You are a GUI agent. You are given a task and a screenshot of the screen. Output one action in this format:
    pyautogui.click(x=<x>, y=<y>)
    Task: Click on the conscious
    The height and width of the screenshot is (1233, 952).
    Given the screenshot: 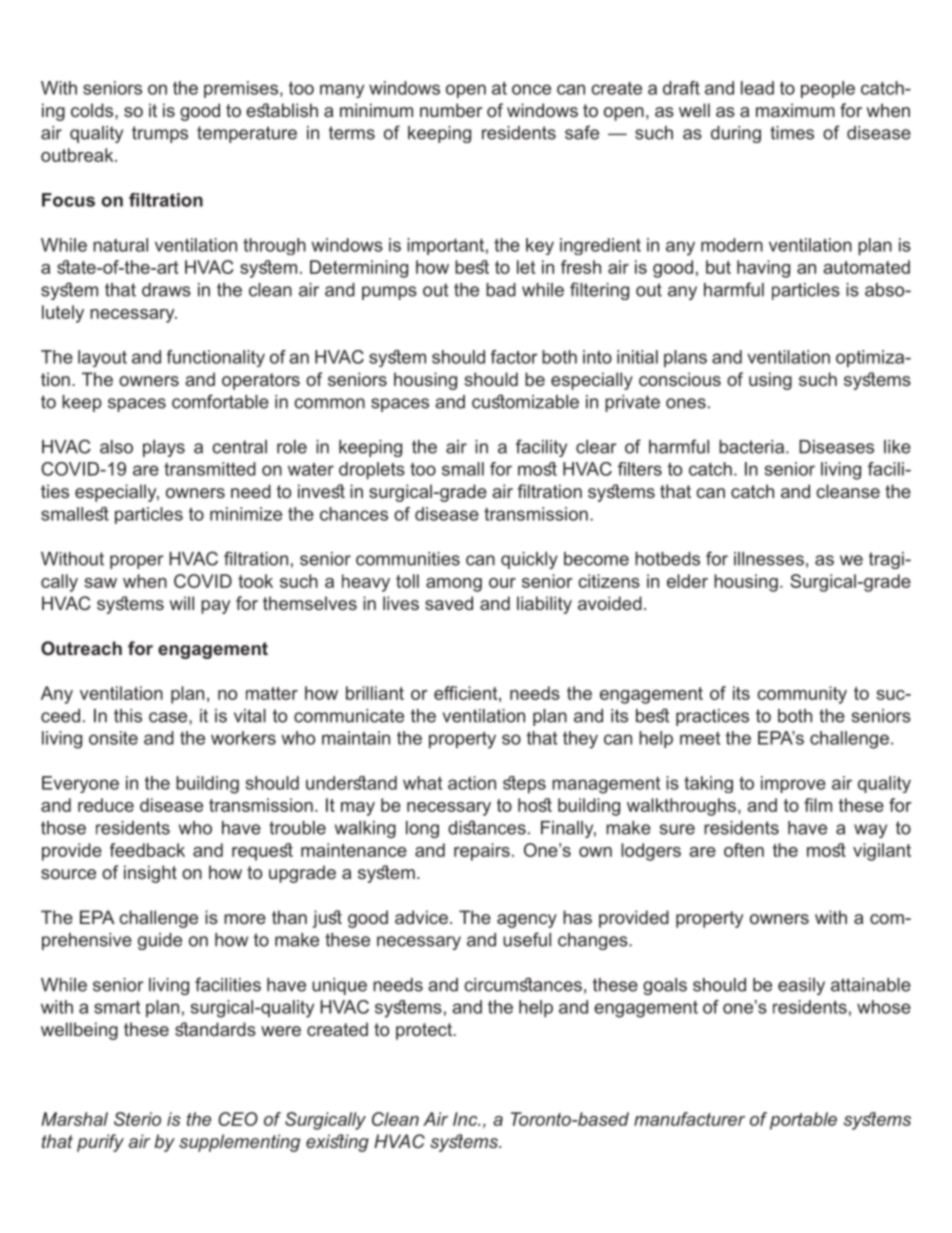 What is the action you would take?
    pyautogui.click(x=680, y=379)
